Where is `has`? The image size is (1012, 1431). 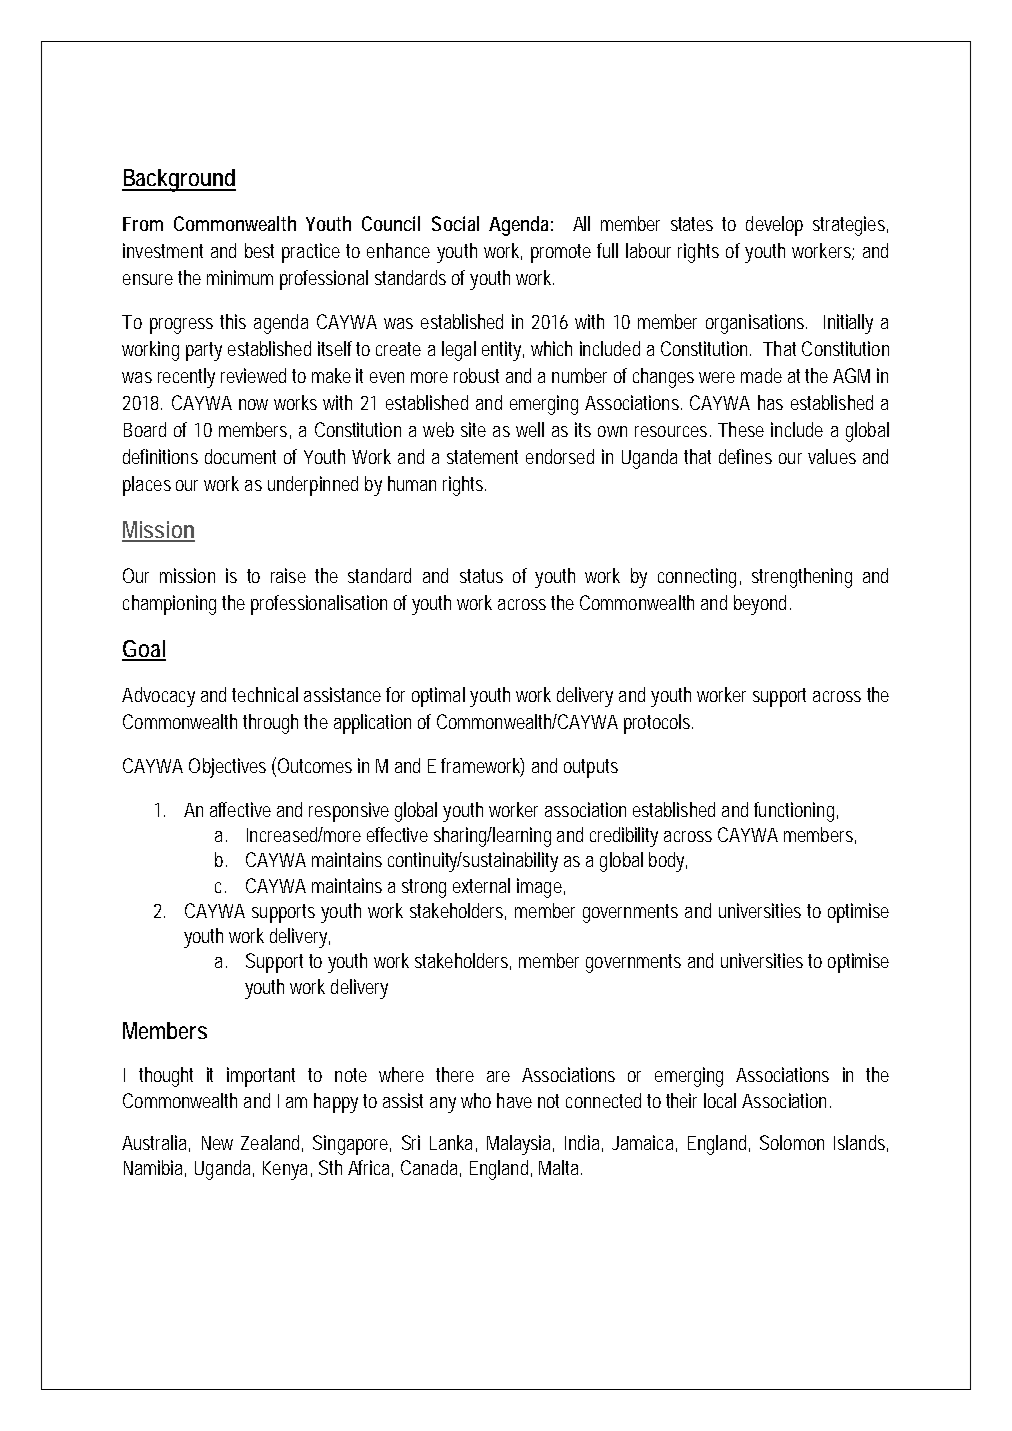
has is located at coordinates (770, 402).
